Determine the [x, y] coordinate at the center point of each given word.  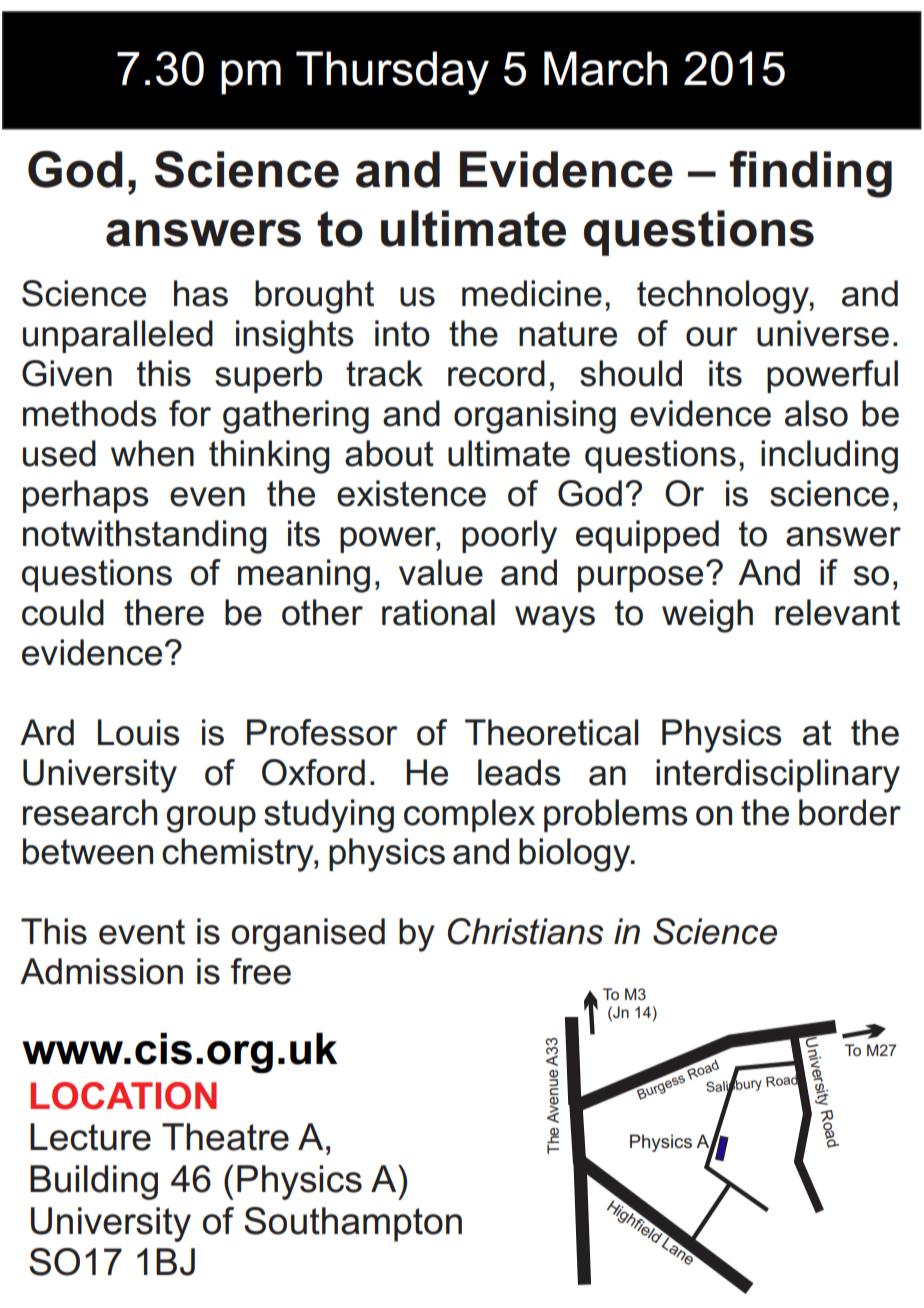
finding [811, 174]
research [90, 812]
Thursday [392, 73]
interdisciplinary [778, 776]
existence [411, 493]
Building [94, 1182]
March [605, 68]
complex [469, 815]
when [152, 453]
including [829, 457]
